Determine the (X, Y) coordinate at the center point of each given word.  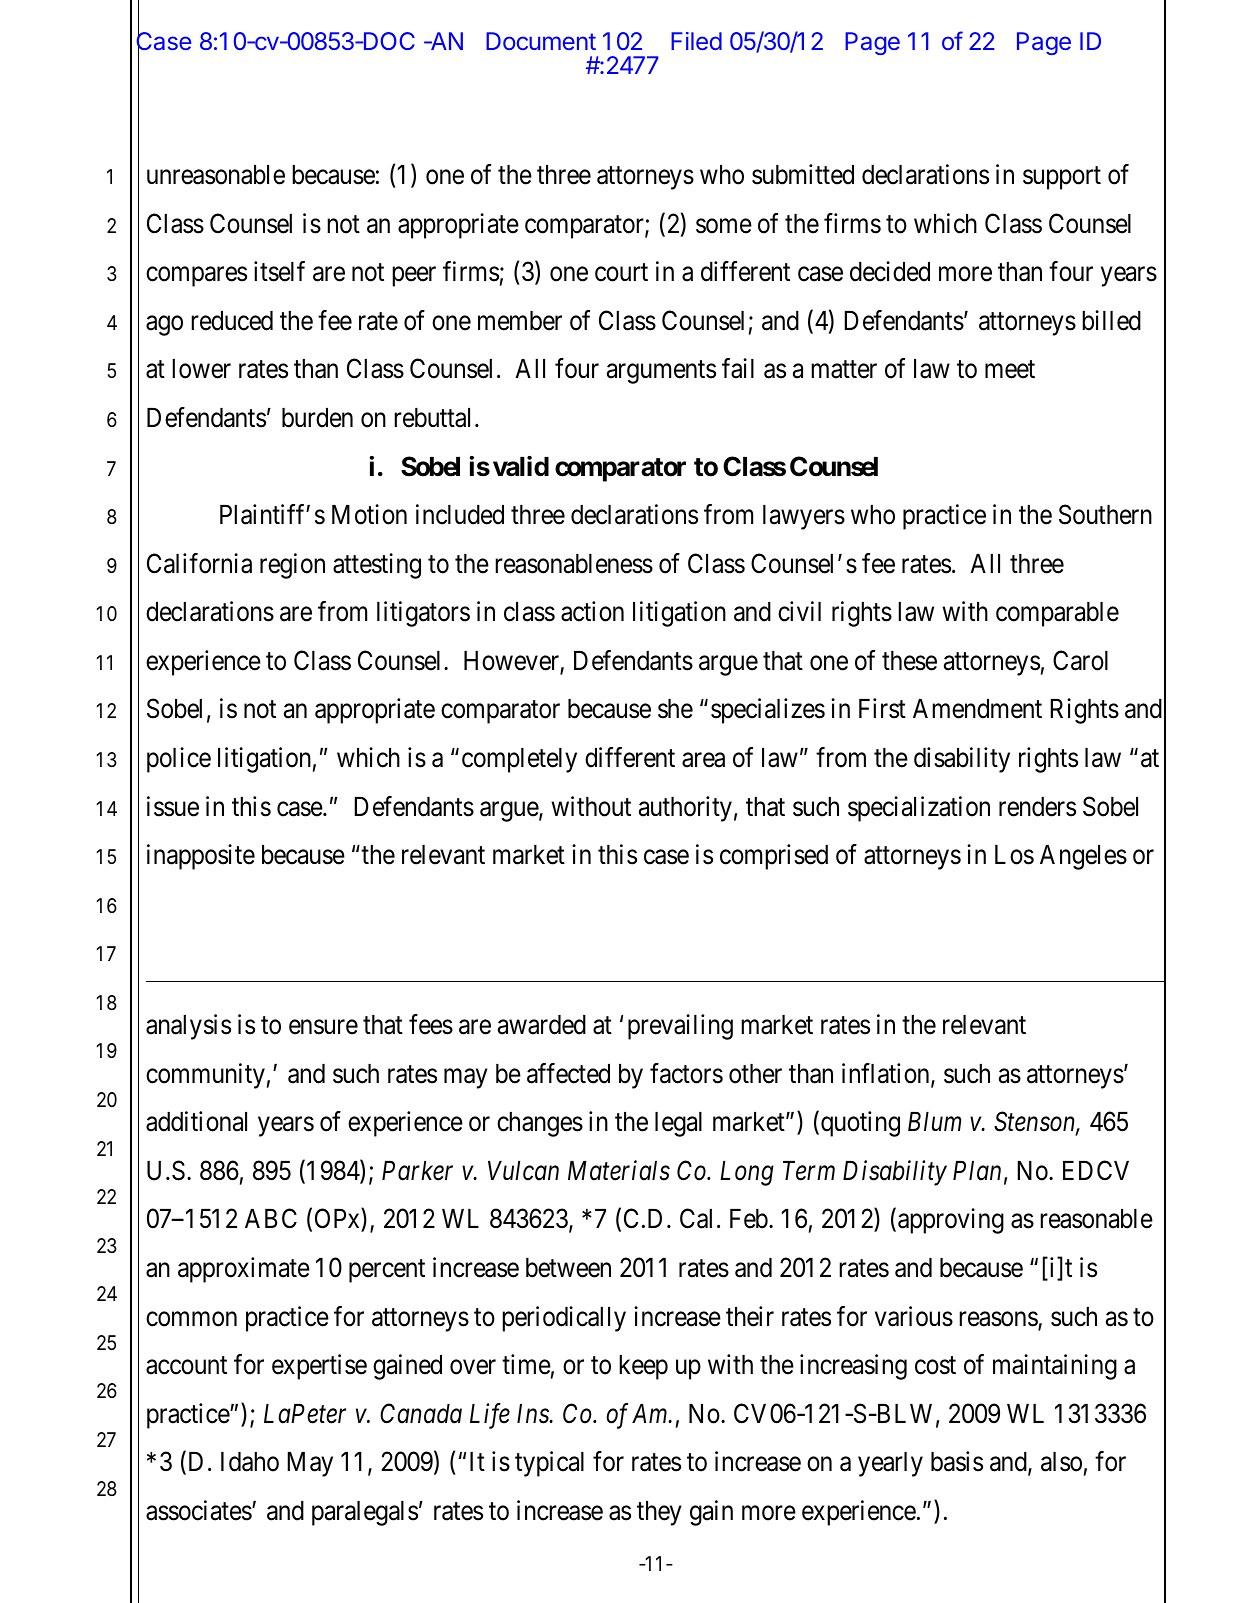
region (292, 566)
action (592, 611)
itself (279, 271)
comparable (1057, 614)
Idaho (250, 1462)
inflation (887, 1074)
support (1062, 178)
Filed (696, 41)
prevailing (680, 1027)
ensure (323, 1027)
